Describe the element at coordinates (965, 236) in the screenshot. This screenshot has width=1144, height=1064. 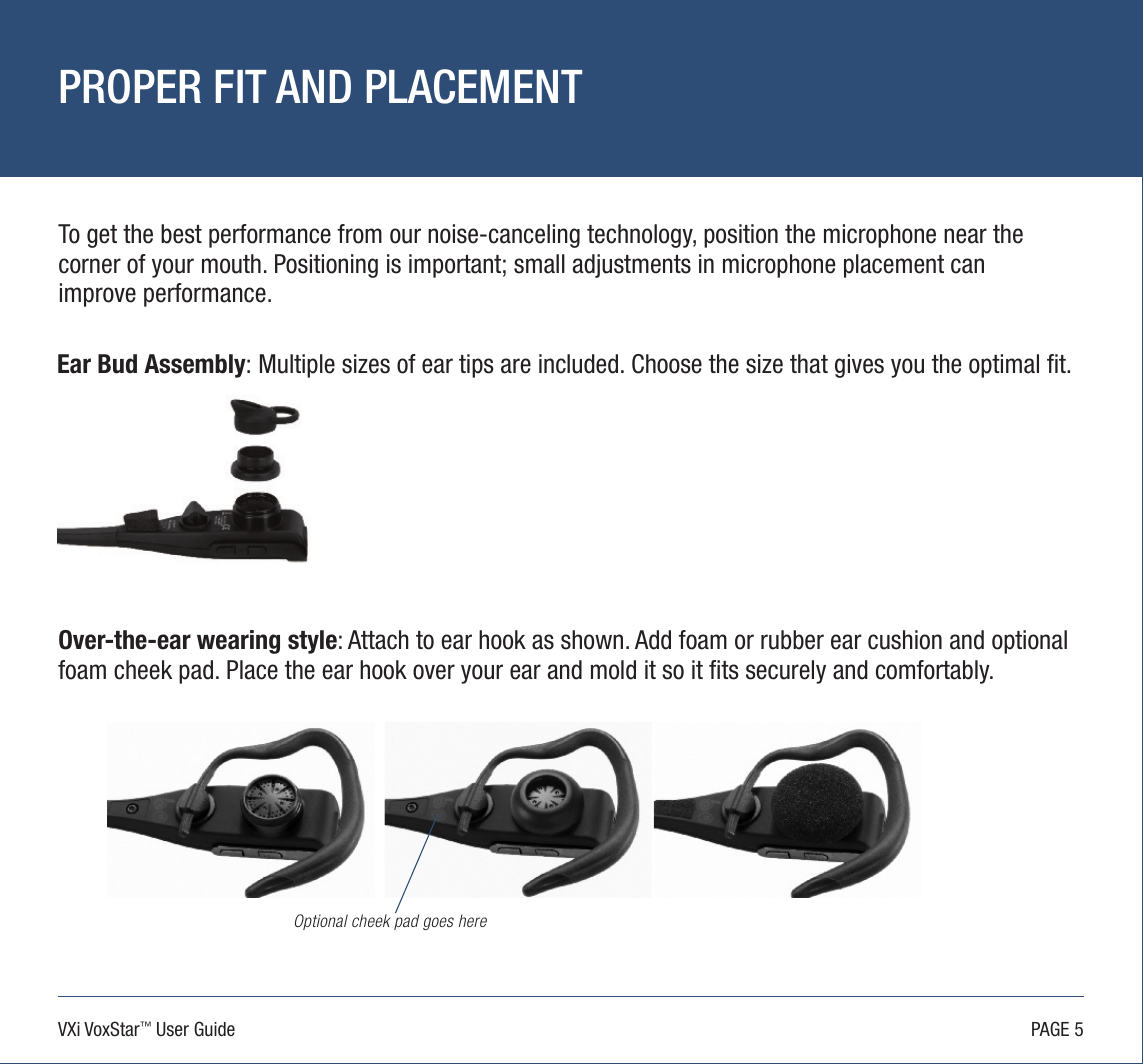
I see `near` at that location.
